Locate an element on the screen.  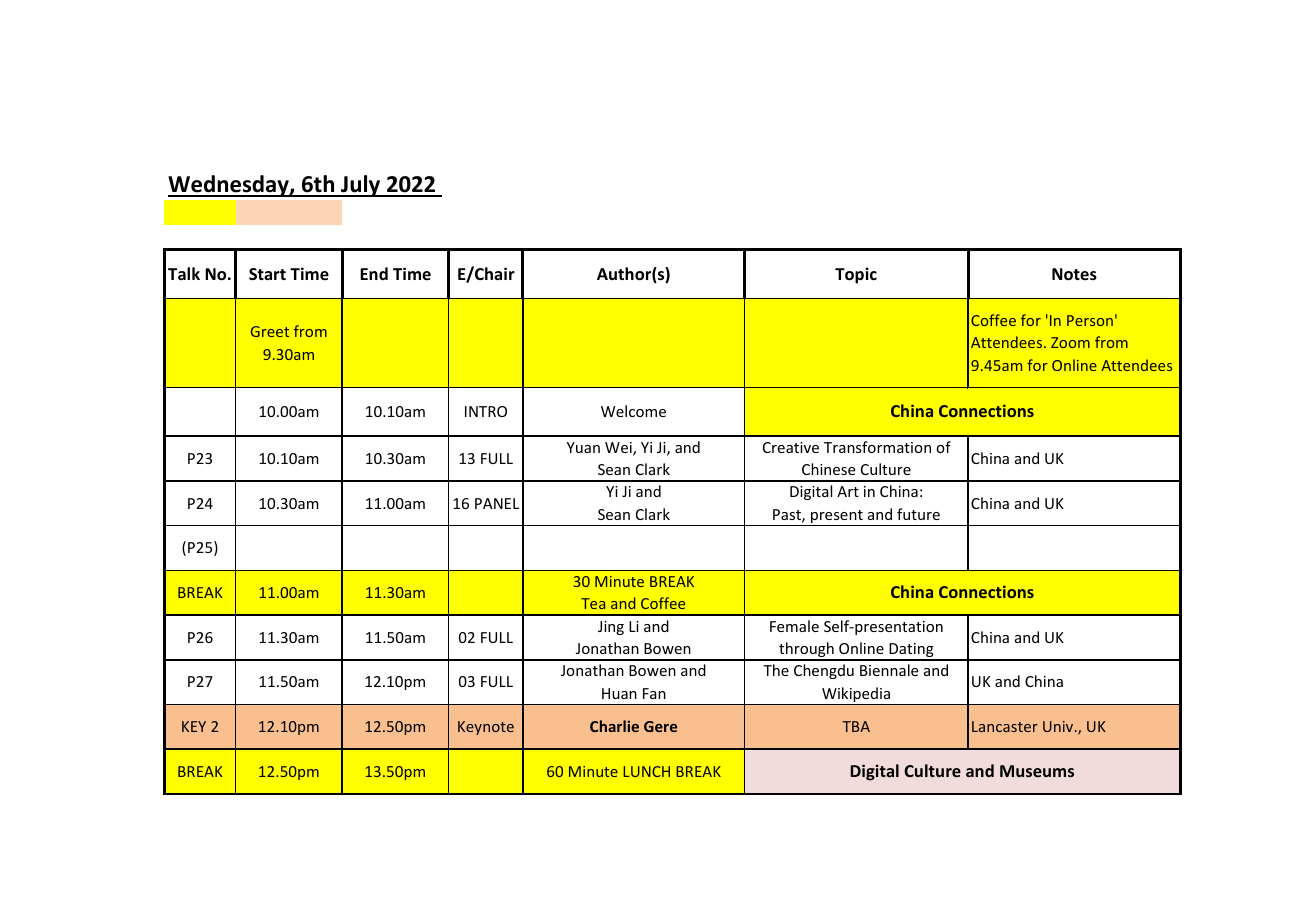
Zoom is located at coordinates (1070, 342).
